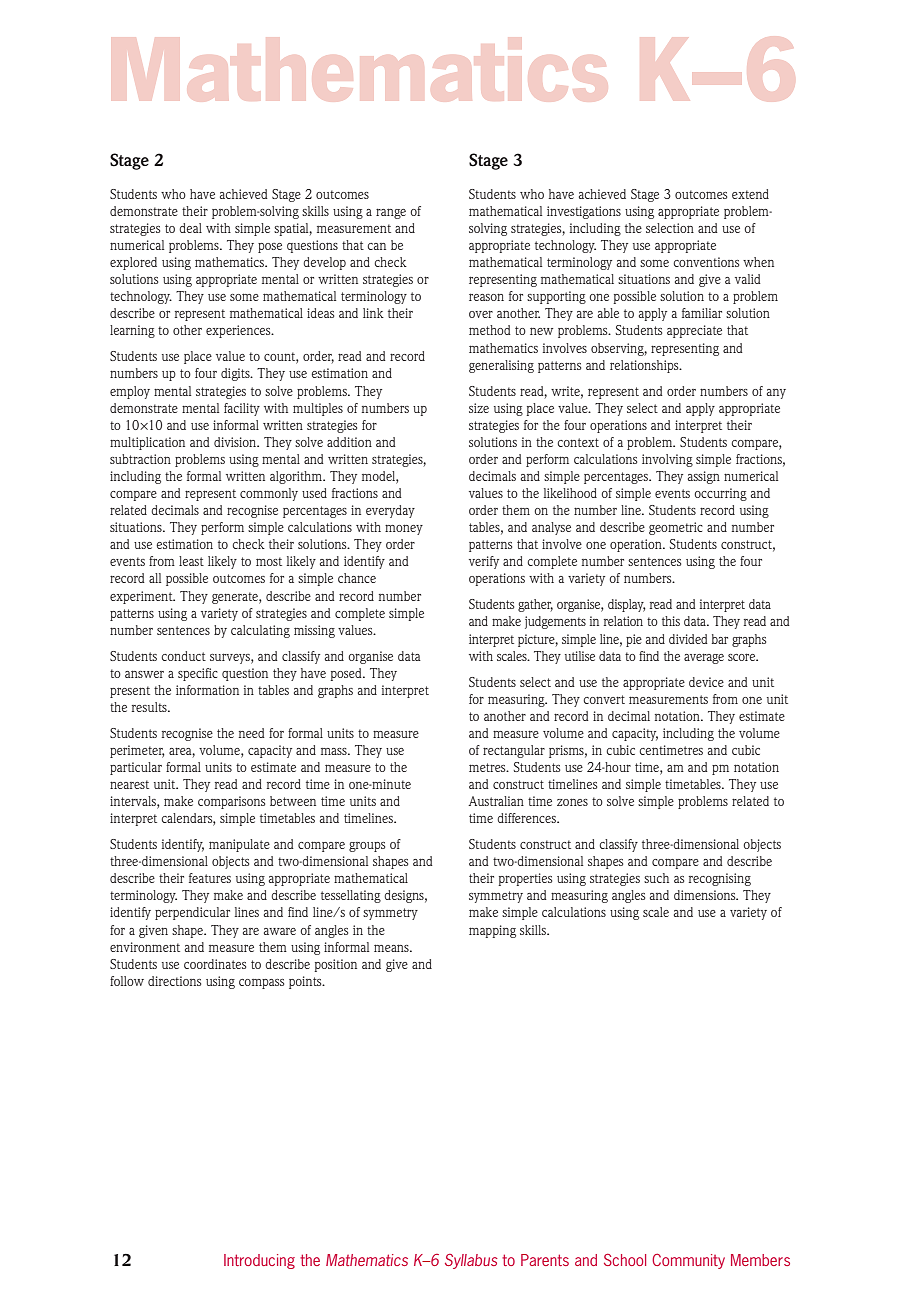  I want to click on Introducing, so click(259, 1261).
